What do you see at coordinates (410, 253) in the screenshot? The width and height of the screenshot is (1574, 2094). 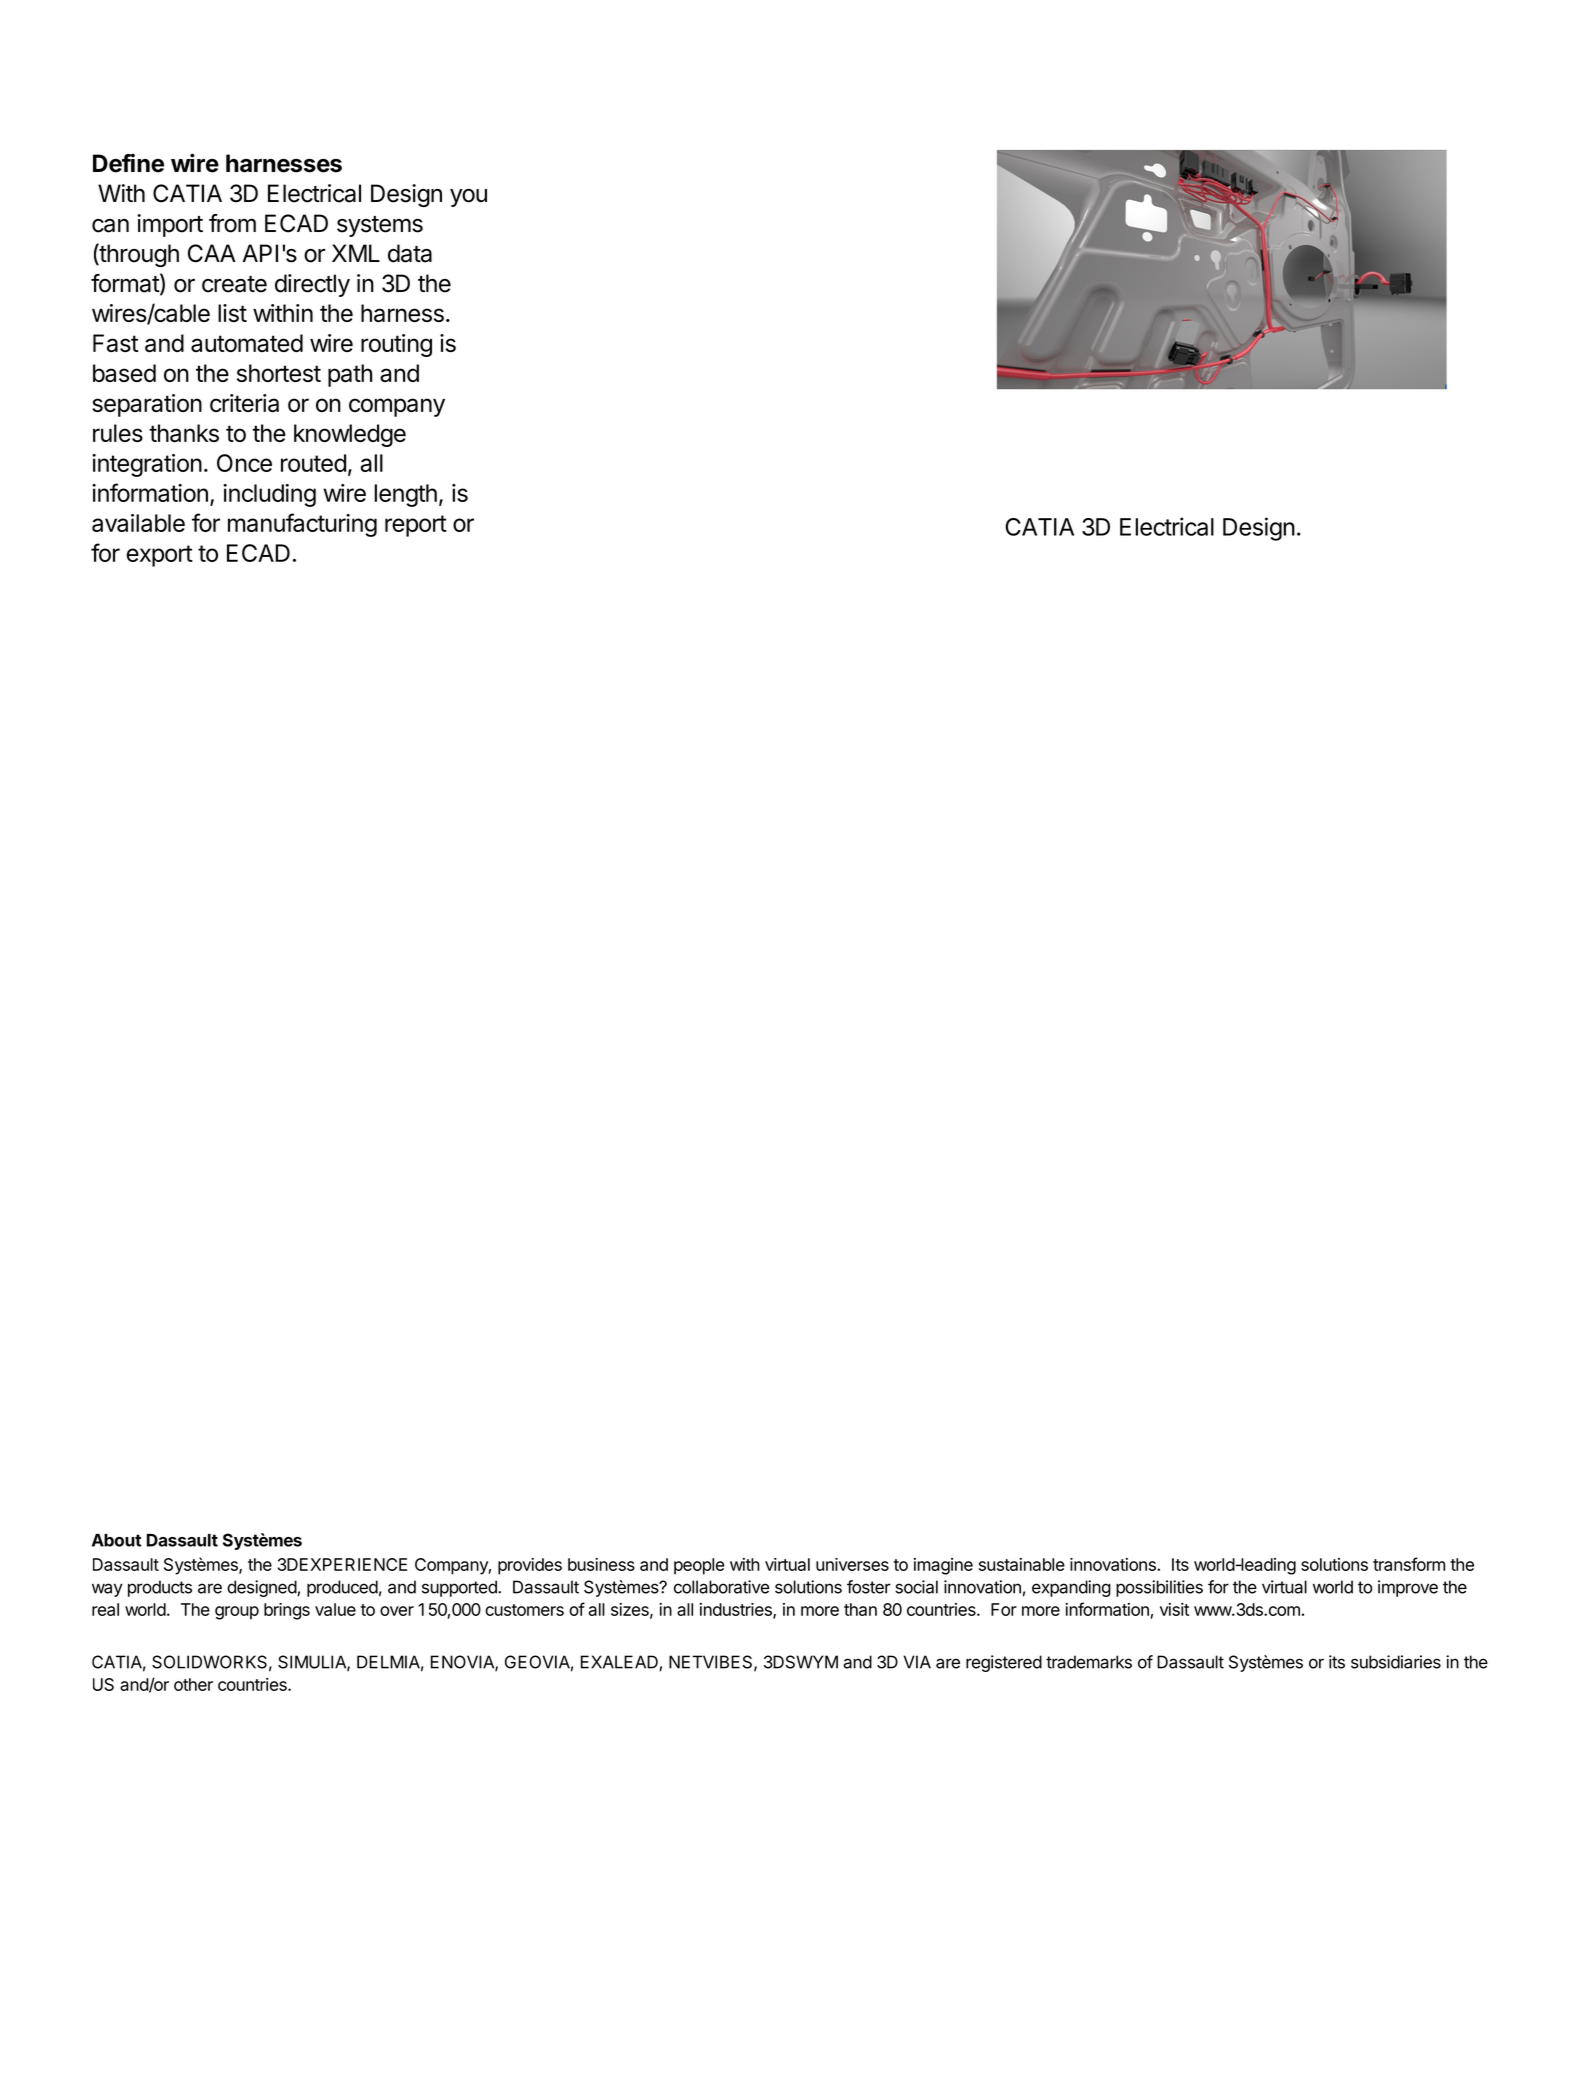 I see `data` at bounding box center [410, 253].
